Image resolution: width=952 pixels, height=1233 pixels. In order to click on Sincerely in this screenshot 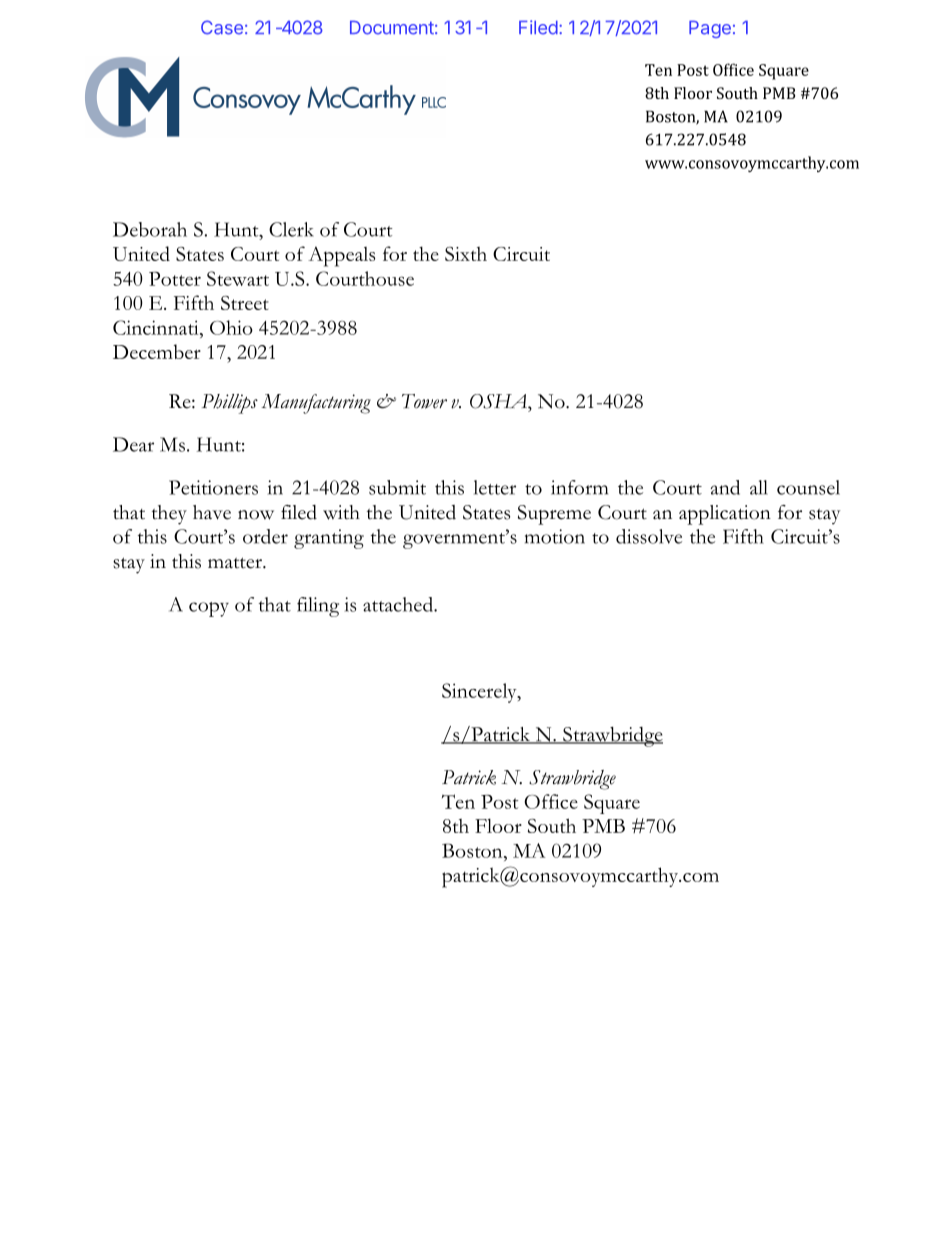, I will do `click(480, 693)`.
